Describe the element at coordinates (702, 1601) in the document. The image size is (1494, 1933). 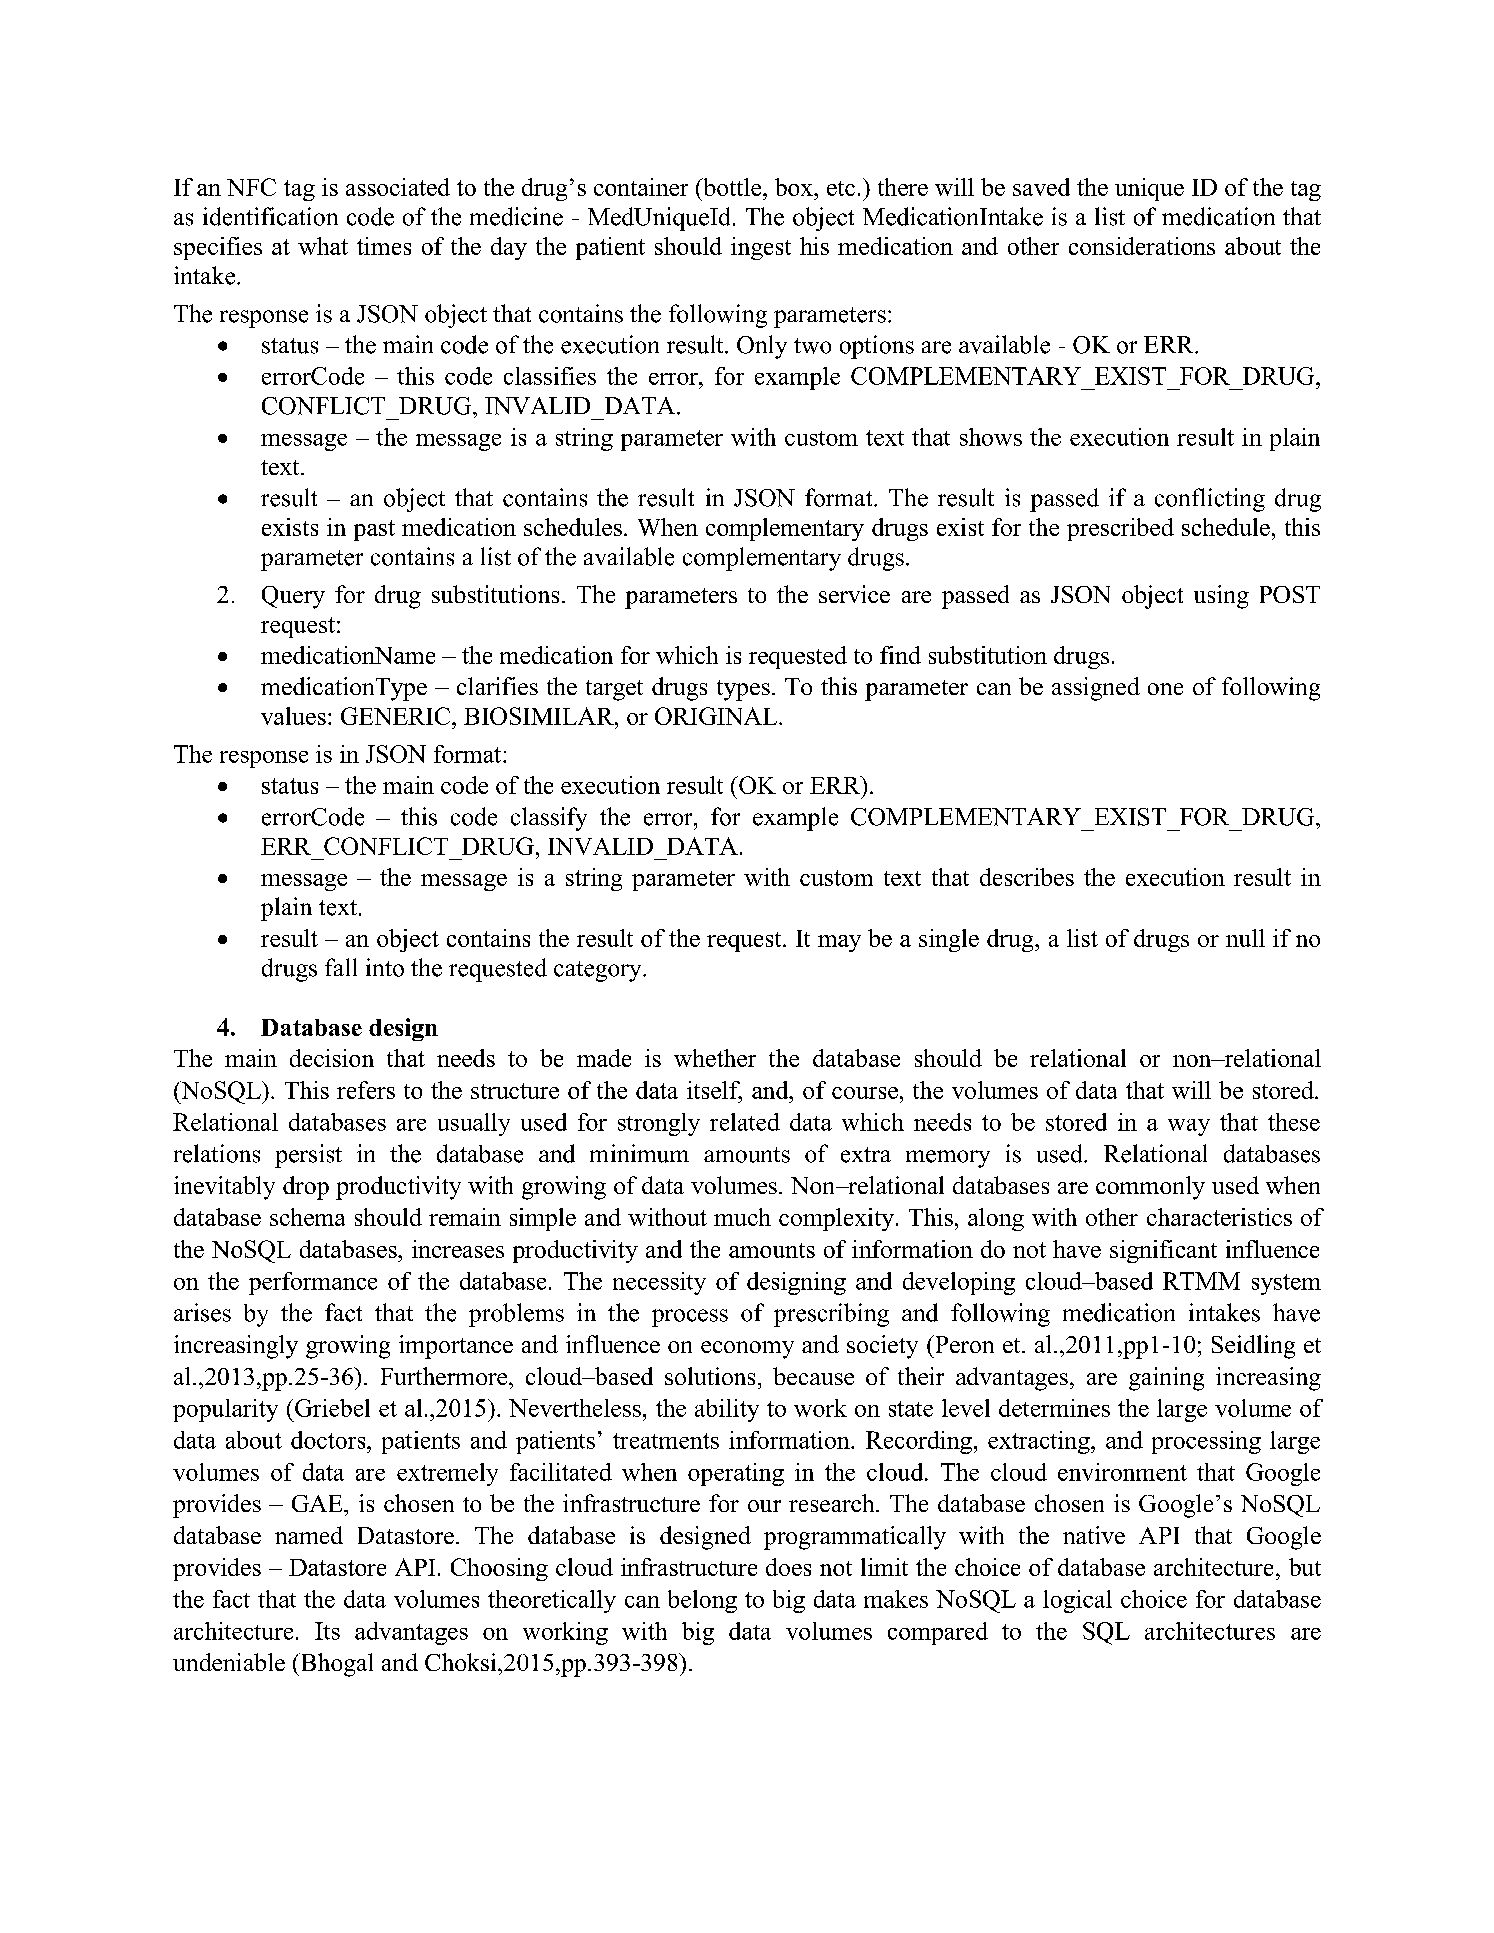
I see `belong` at that location.
